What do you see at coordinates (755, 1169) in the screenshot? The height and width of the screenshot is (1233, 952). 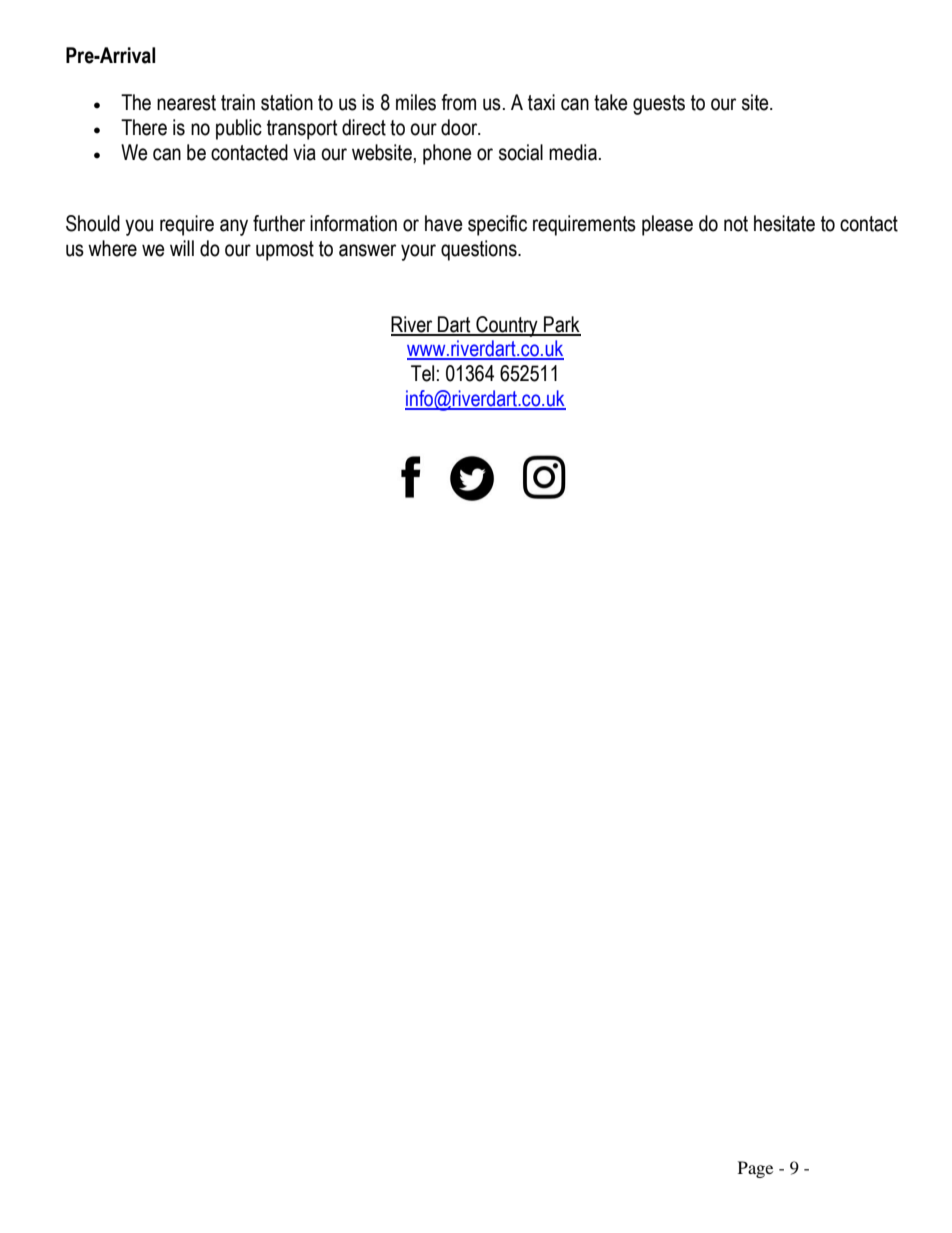 I see `Page` at bounding box center [755, 1169].
